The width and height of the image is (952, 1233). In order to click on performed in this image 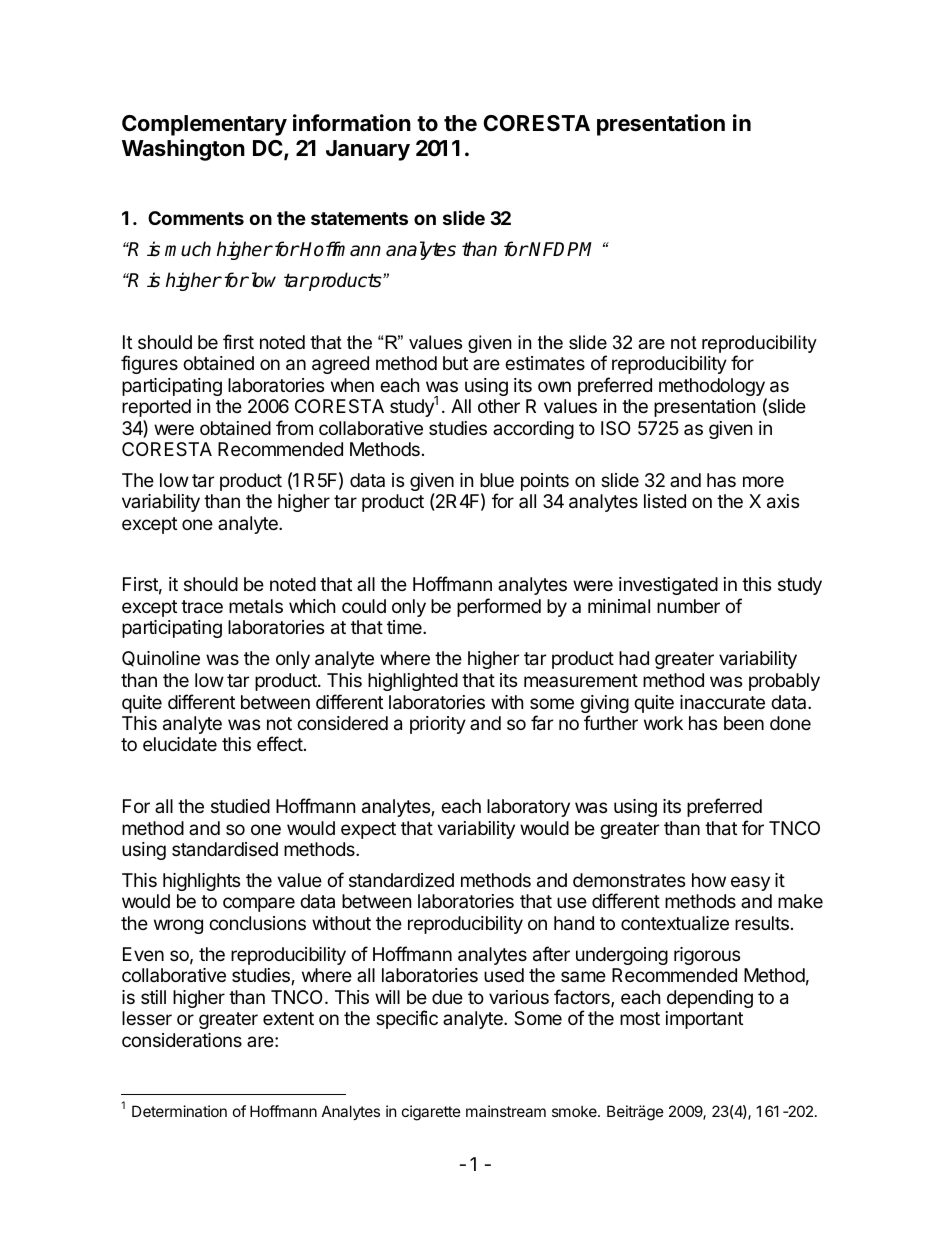, I will do `click(499, 607)`.
